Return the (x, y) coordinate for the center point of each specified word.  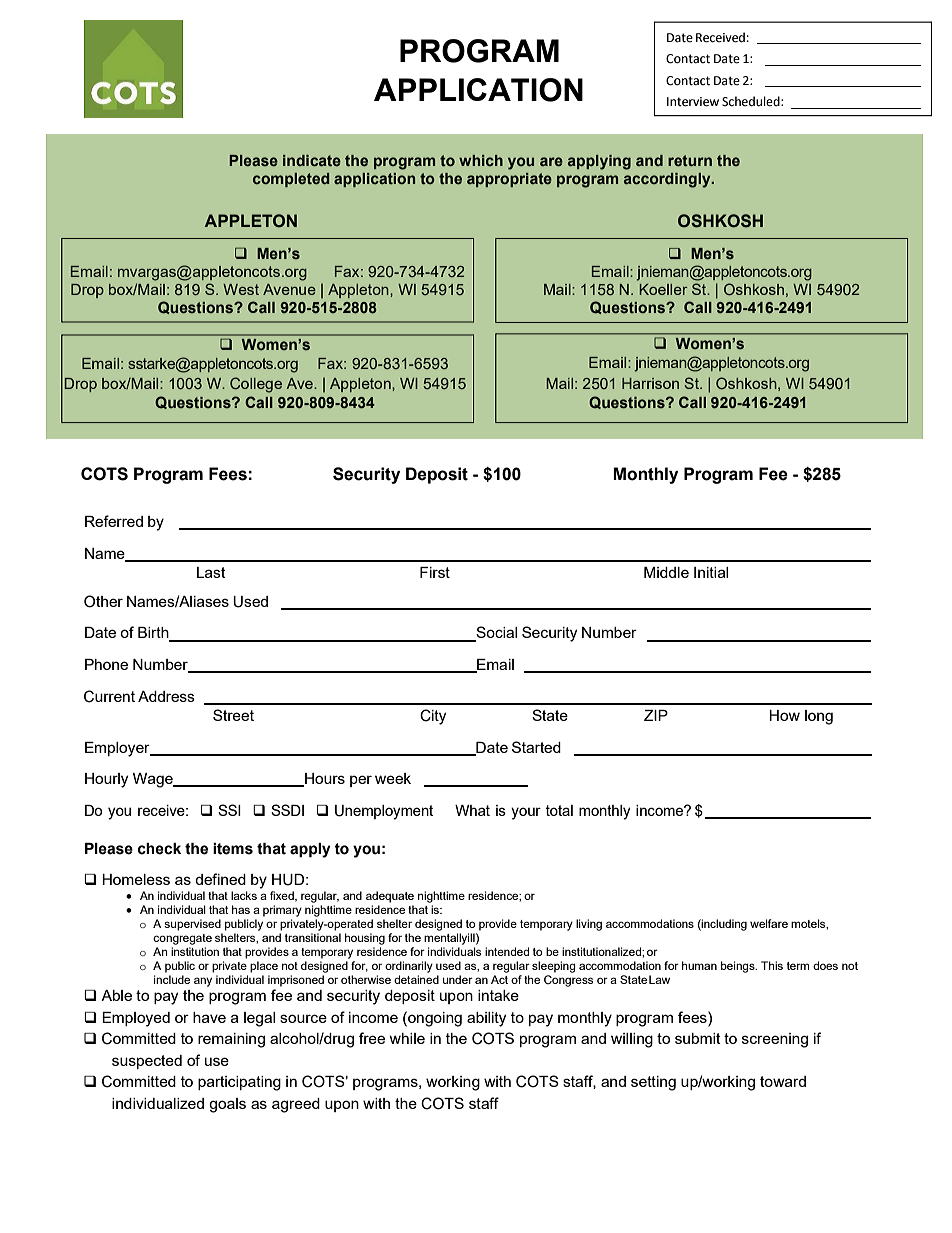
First (435, 572)
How (784, 715)
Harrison (650, 383)
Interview (693, 102)
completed (291, 180)
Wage (154, 780)
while (407, 1038)
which (481, 160)
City (433, 717)
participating (239, 1083)
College (256, 385)
